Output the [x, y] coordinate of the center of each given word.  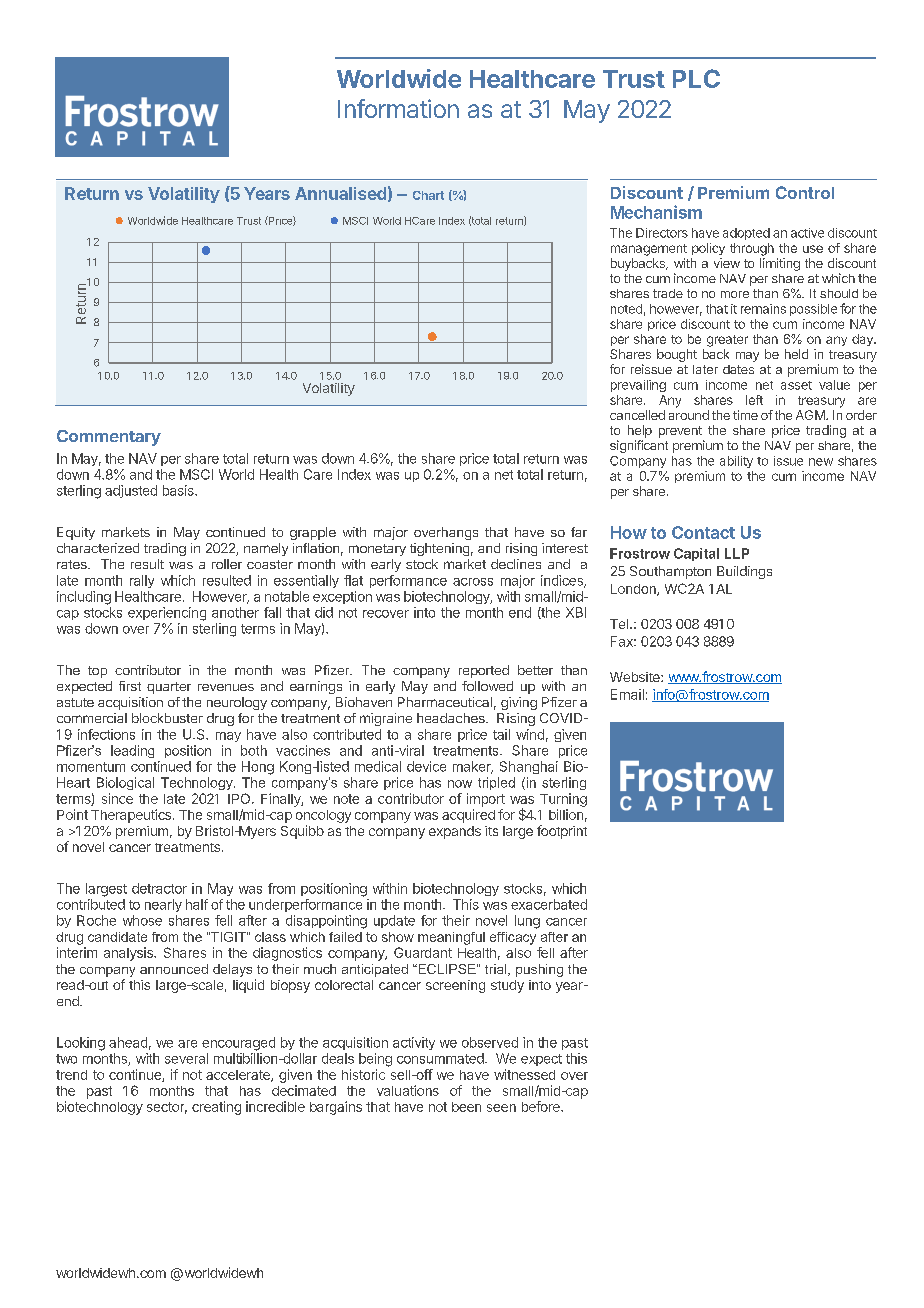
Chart [428, 195]
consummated [441, 1058]
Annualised [340, 193]
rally [142, 581]
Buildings [744, 572]
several [186, 1058]
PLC [696, 78]
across [473, 582]
